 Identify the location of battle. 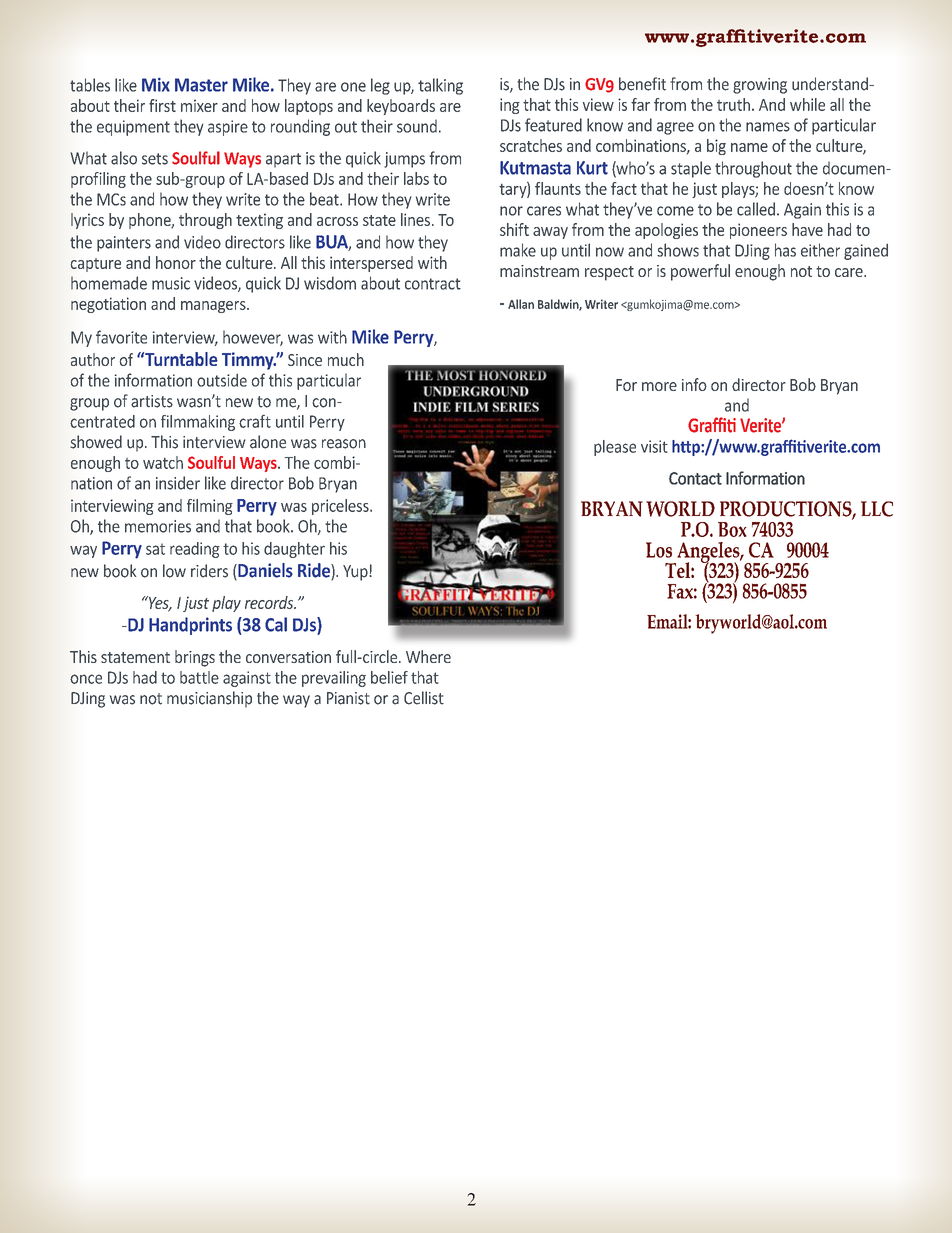
(199, 677).
